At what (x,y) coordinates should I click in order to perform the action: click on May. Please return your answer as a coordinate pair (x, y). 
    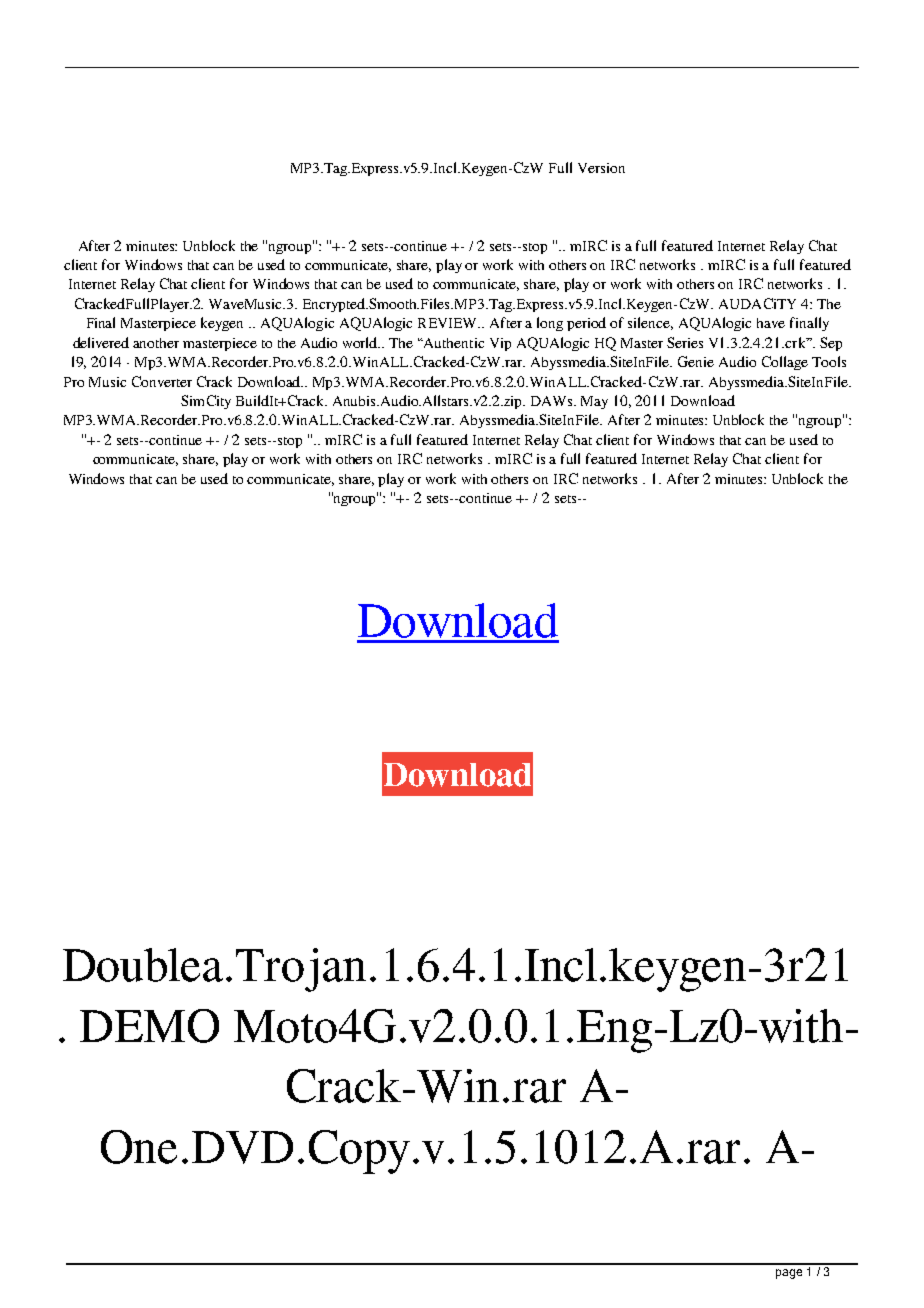
    Looking at the image, I should click on (594, 402).
